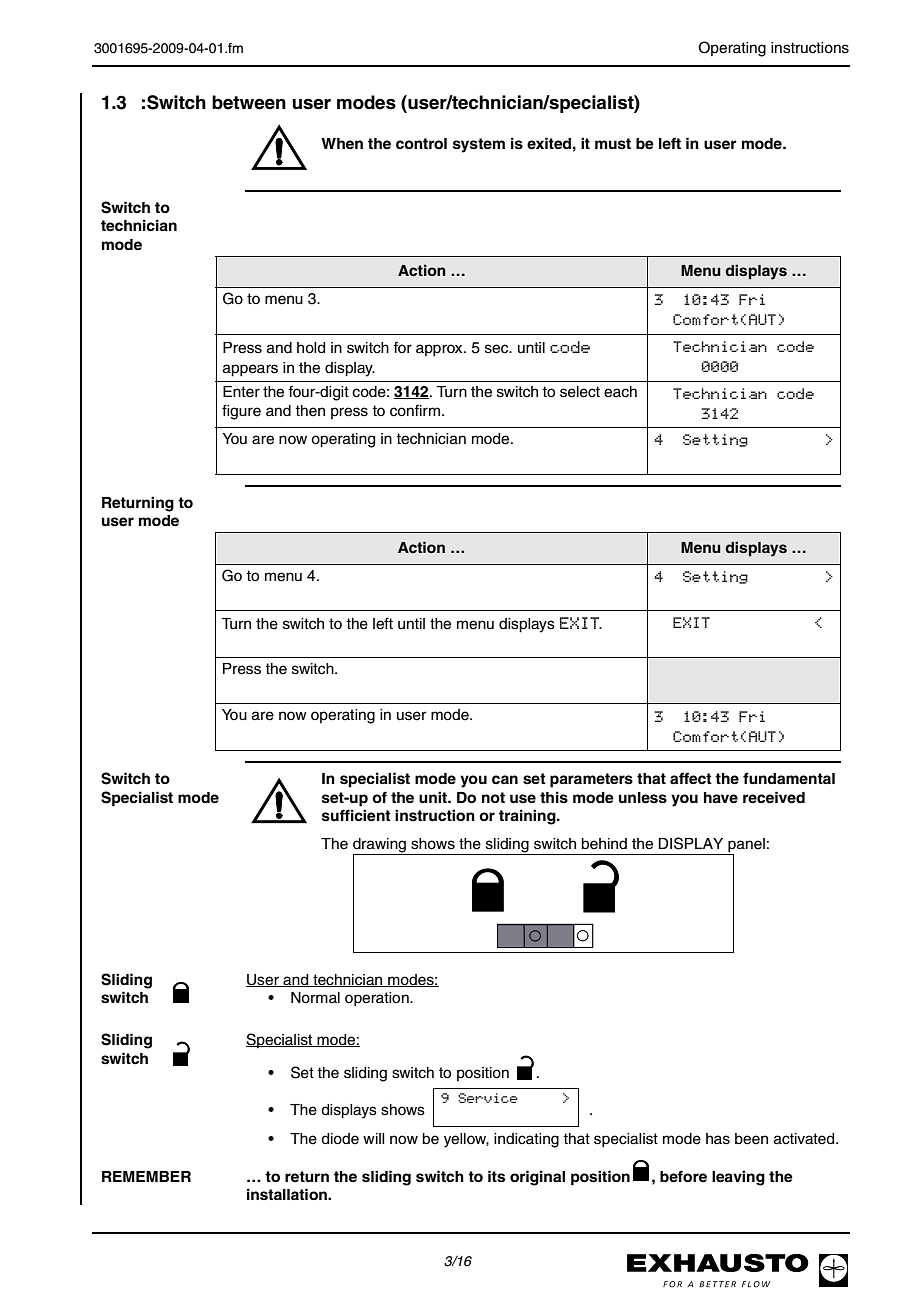 This document has width=924, height=1308. Describe the element at coordinates (691, 778) in the document. I see `affect` at that location.
